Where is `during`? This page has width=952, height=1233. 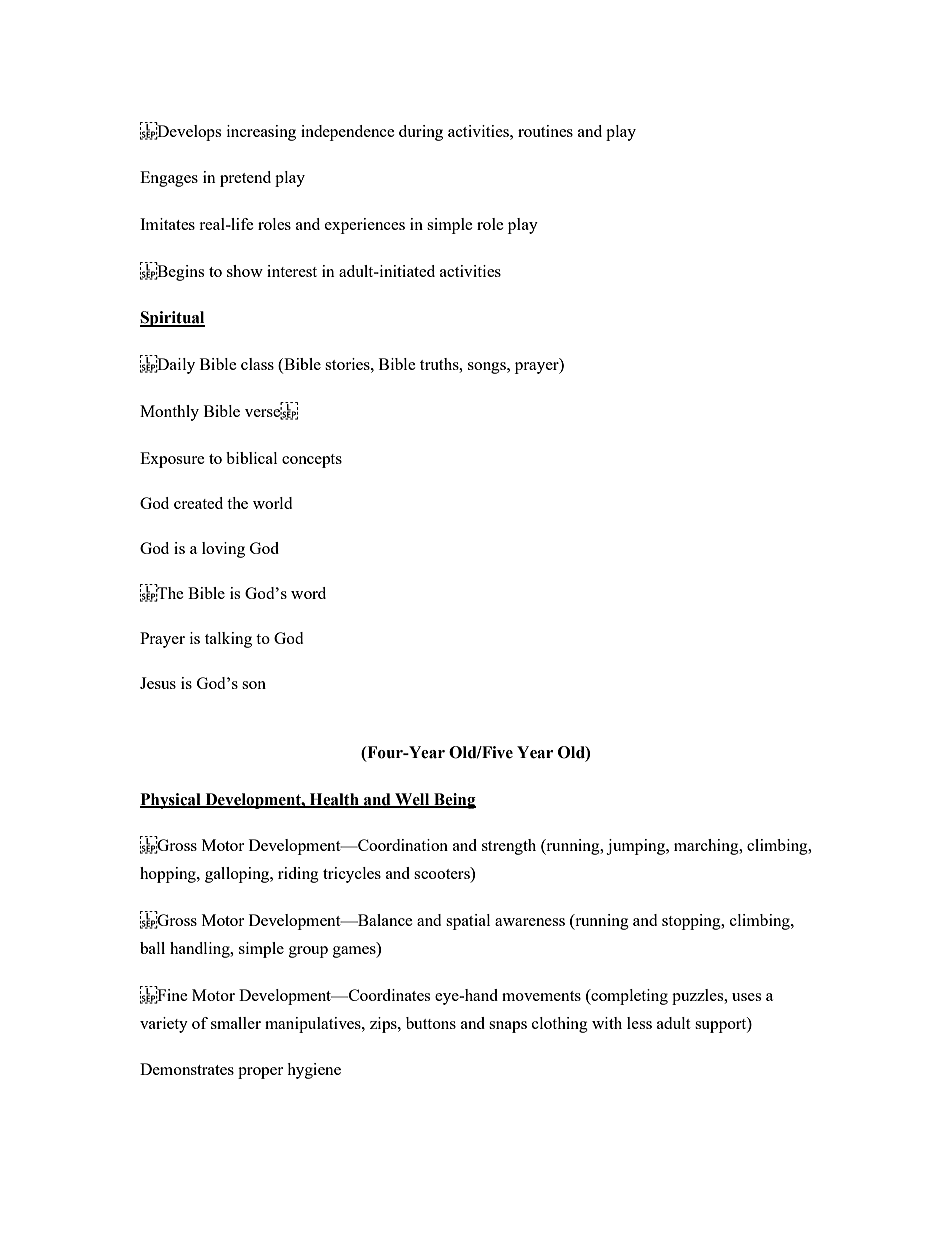
during is located at coordinates (421, 133).
